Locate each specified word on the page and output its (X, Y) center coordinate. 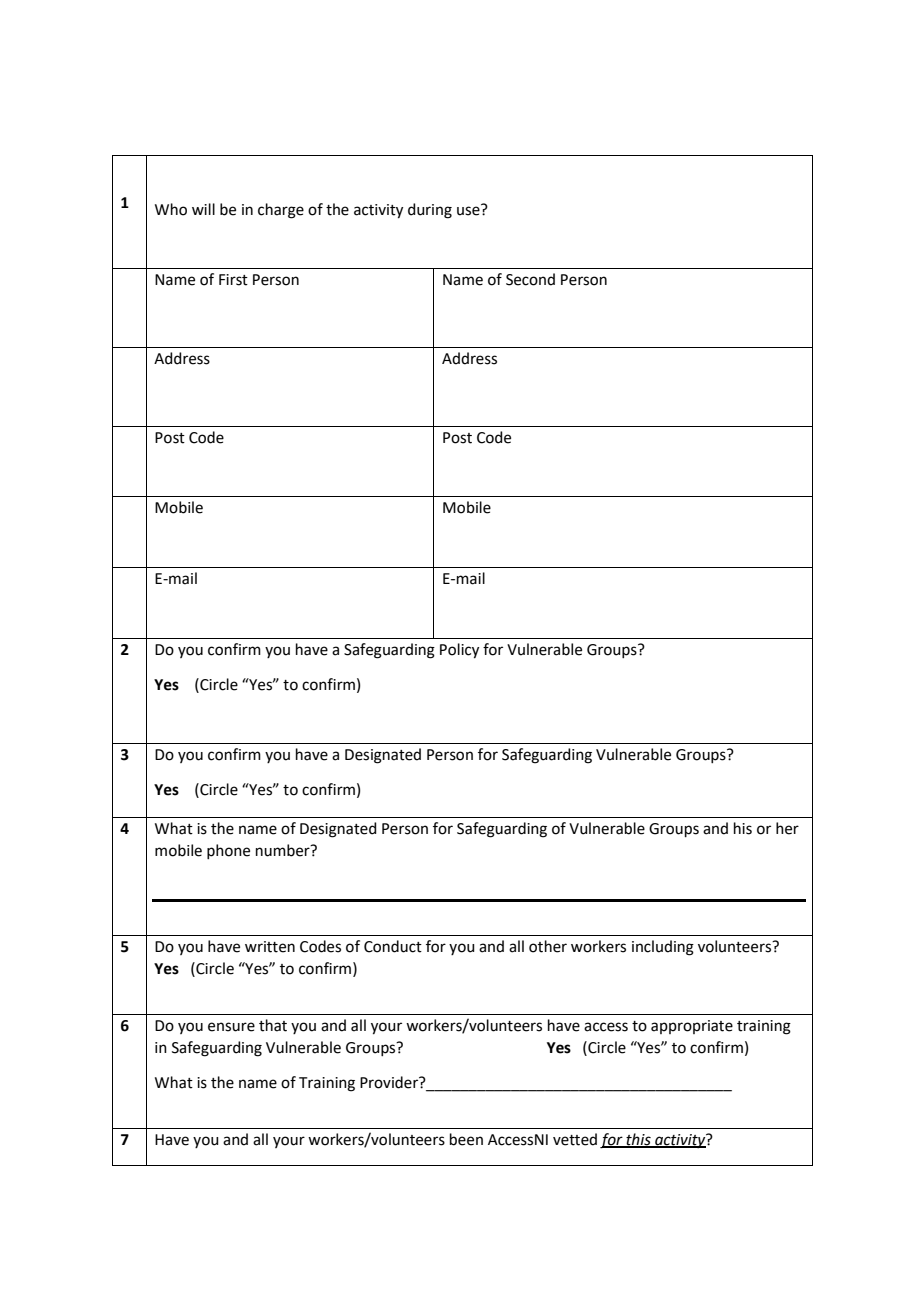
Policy (459, 651)
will (203, 209)
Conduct (393, 946)
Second (530, 279)
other (548, 946)
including (663, 948)
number (284, 850)
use (469, 210)
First (233, 280)
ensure (231, 1027)
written (270, 947)
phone (228, 851)
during (430, 211)
